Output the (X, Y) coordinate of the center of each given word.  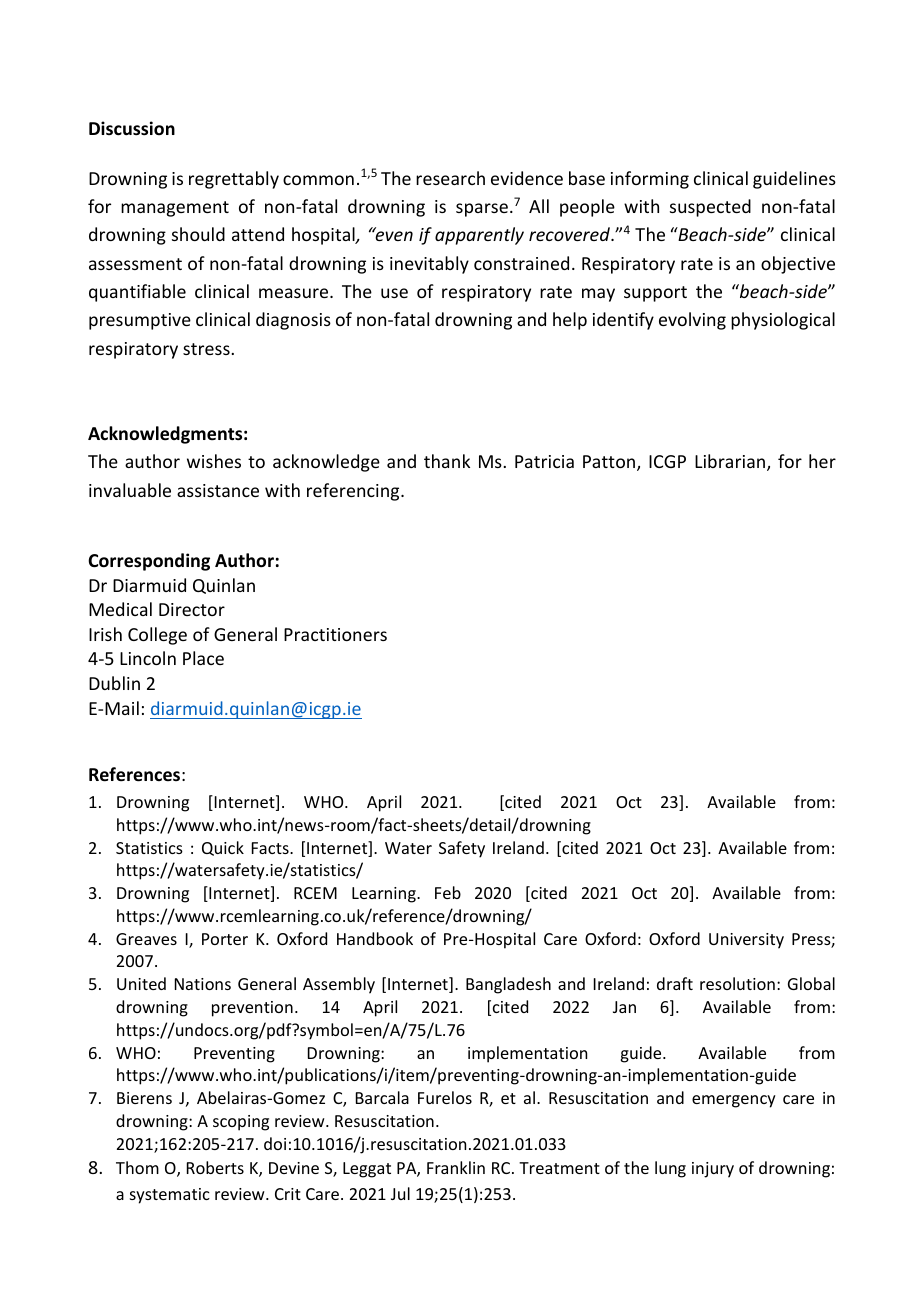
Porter (225, 939)
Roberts (215, 1167)
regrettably (234, 180)
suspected (710, 208)
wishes (214, 461)
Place (203, 658)
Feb (448, 892)
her (822, 461)
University (746, 941)
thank (447, 461)
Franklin (456, 1167)
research (450, 178)
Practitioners (335, 634)
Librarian (731, 462)
